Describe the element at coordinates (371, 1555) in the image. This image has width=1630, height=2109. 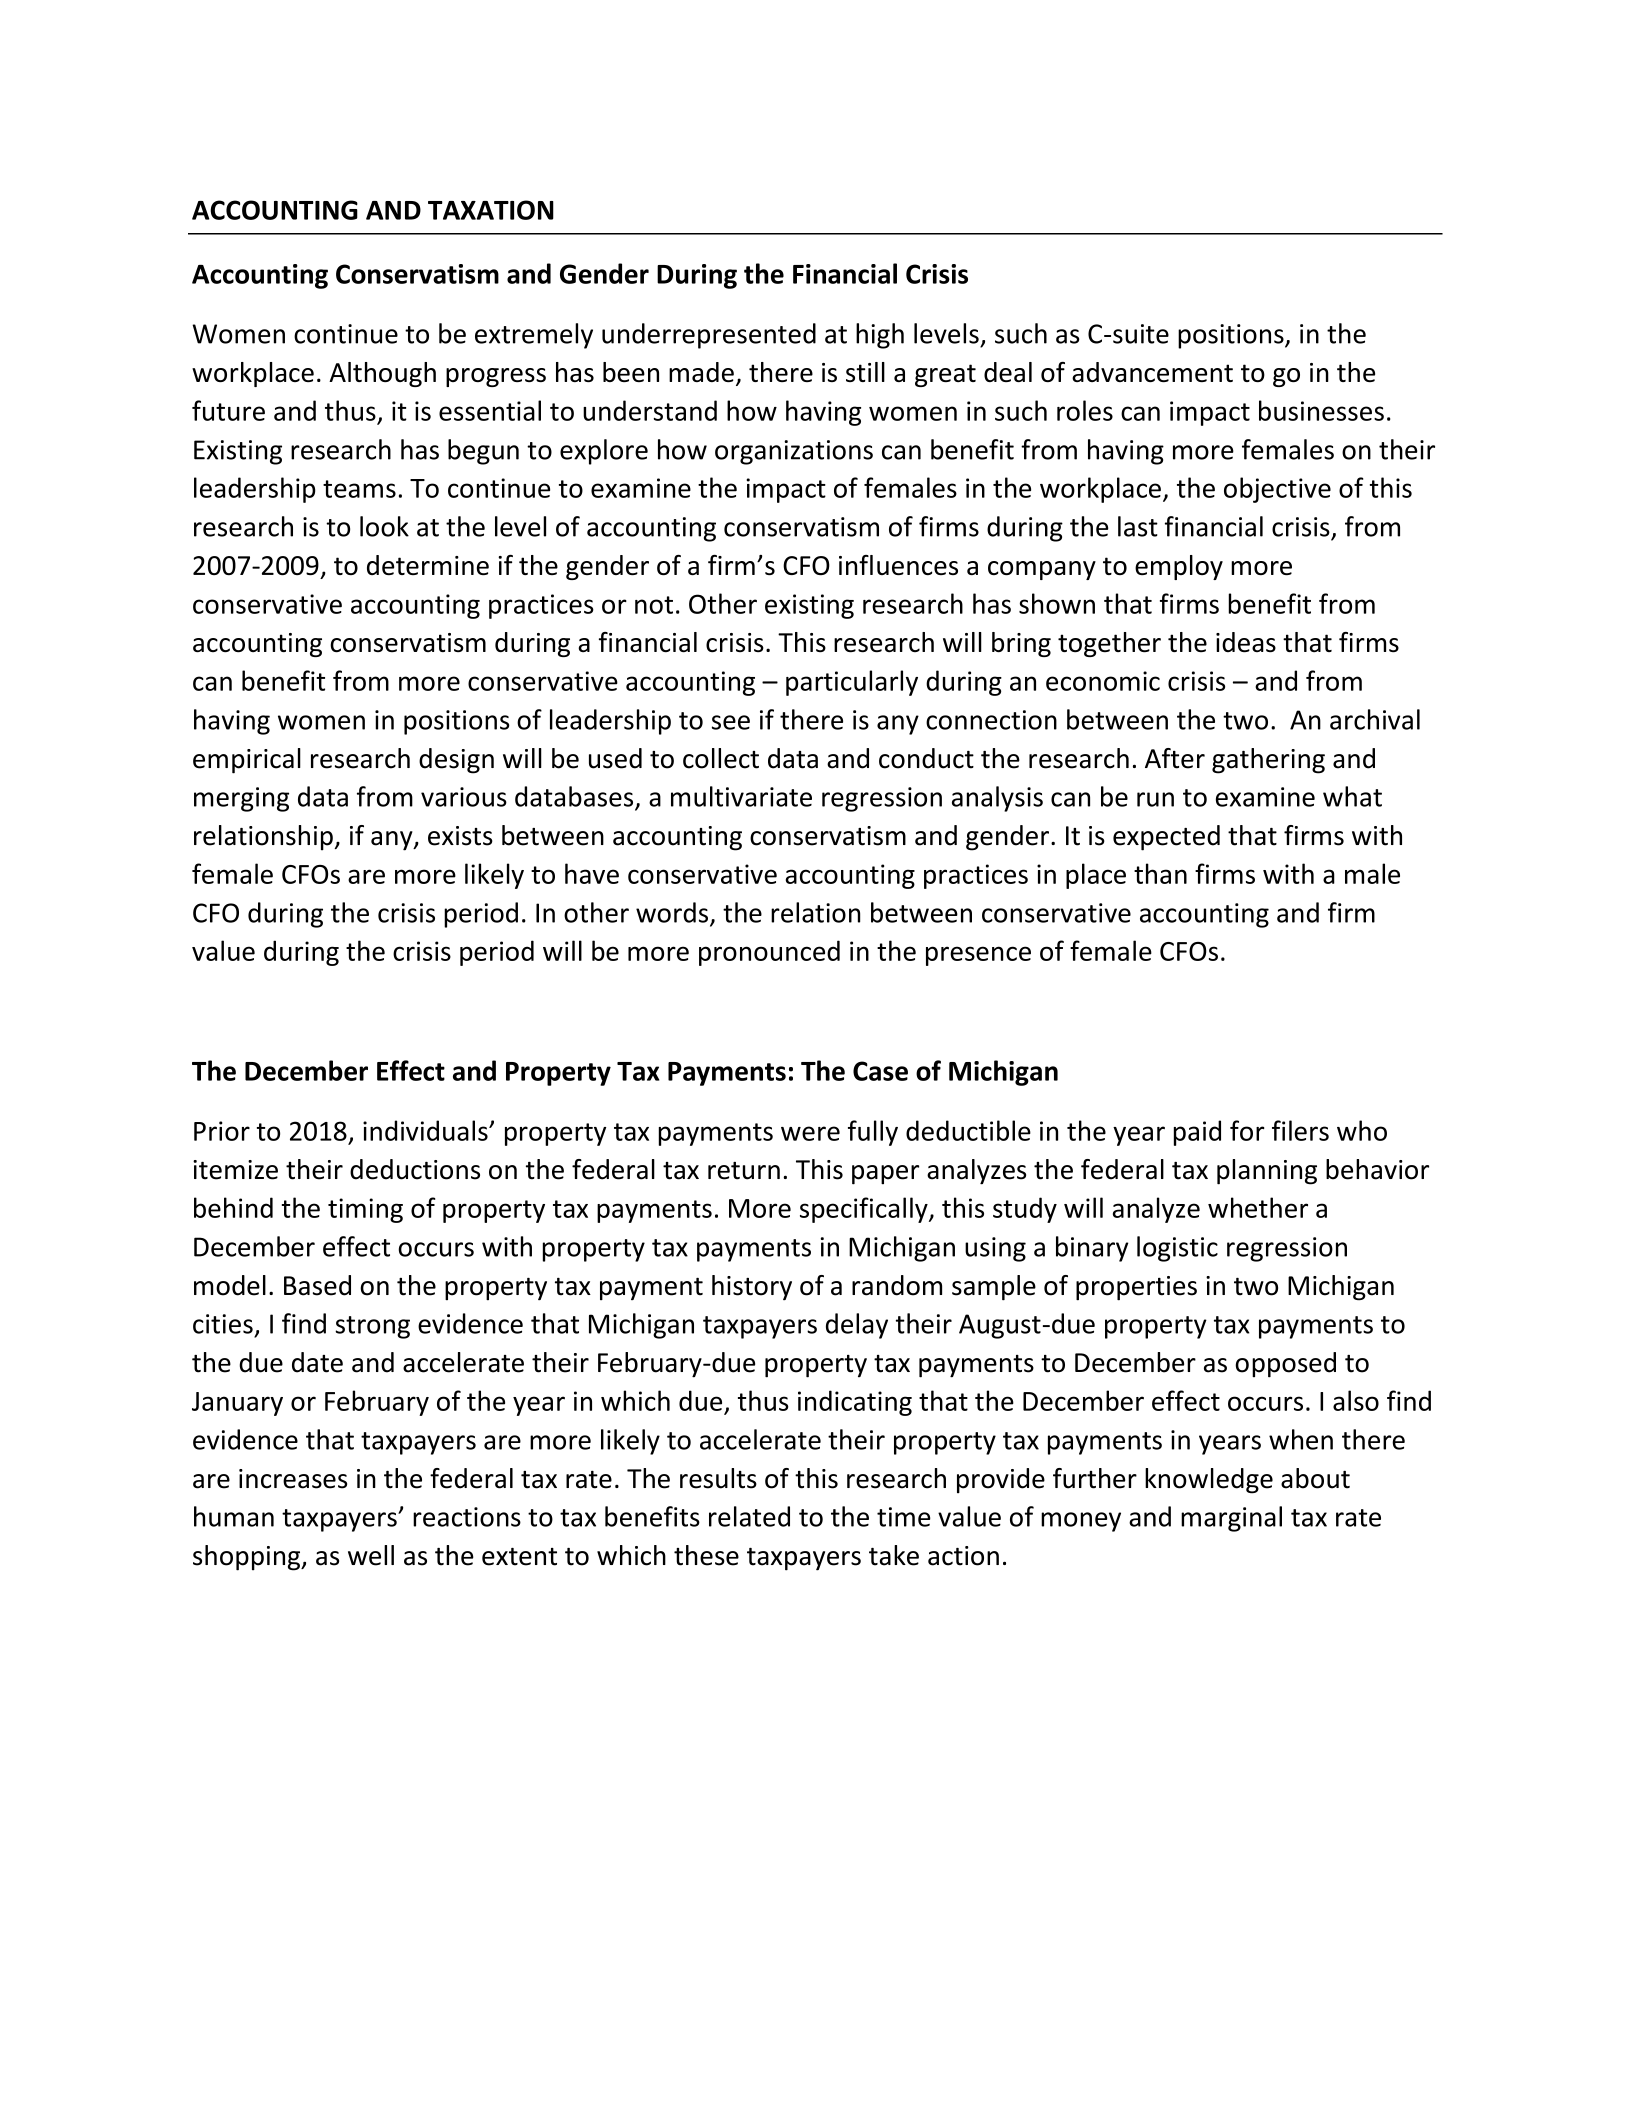
I see `well` at that location.
